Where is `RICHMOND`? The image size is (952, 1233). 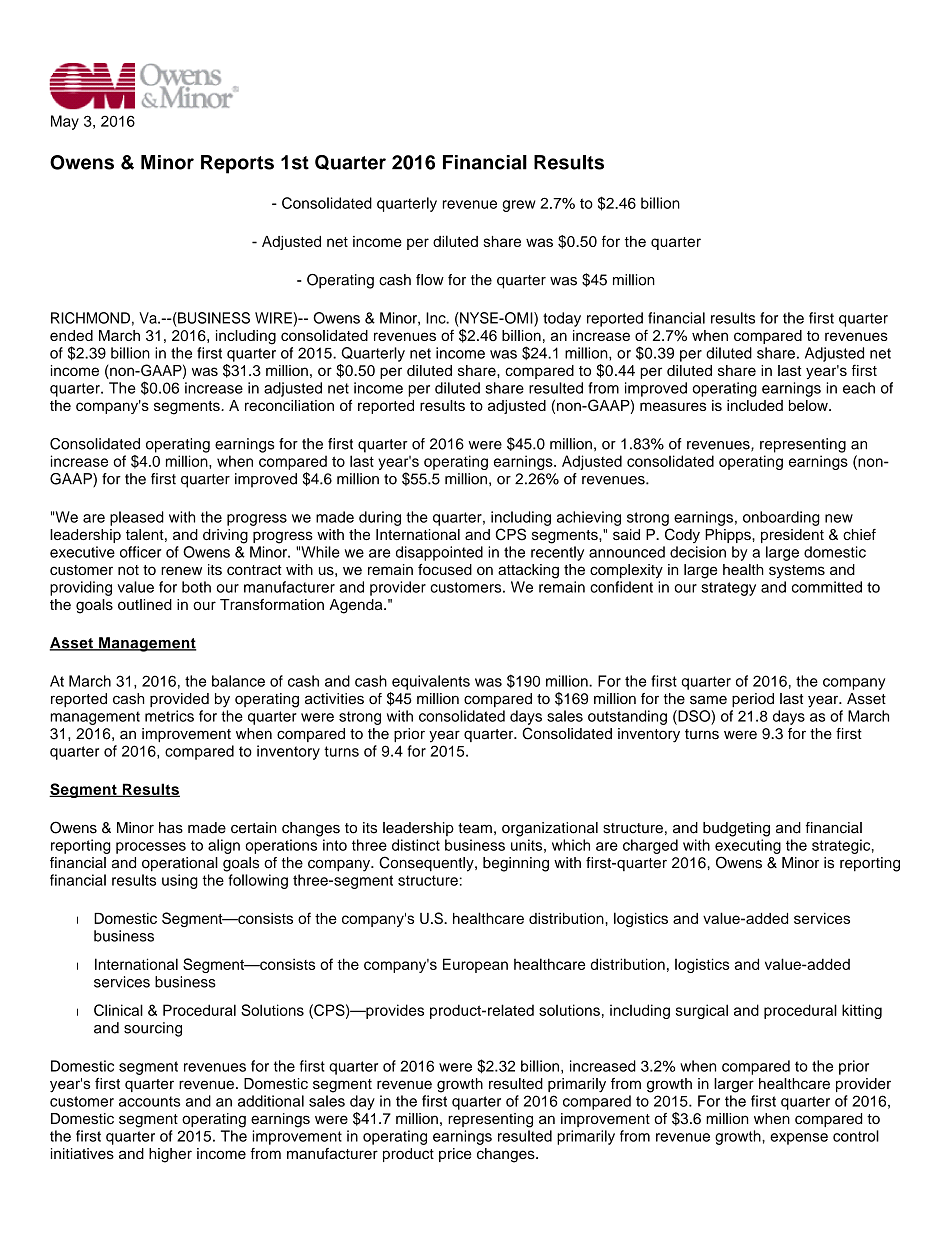 RICHMOND is located at coordinates (90, 318).
